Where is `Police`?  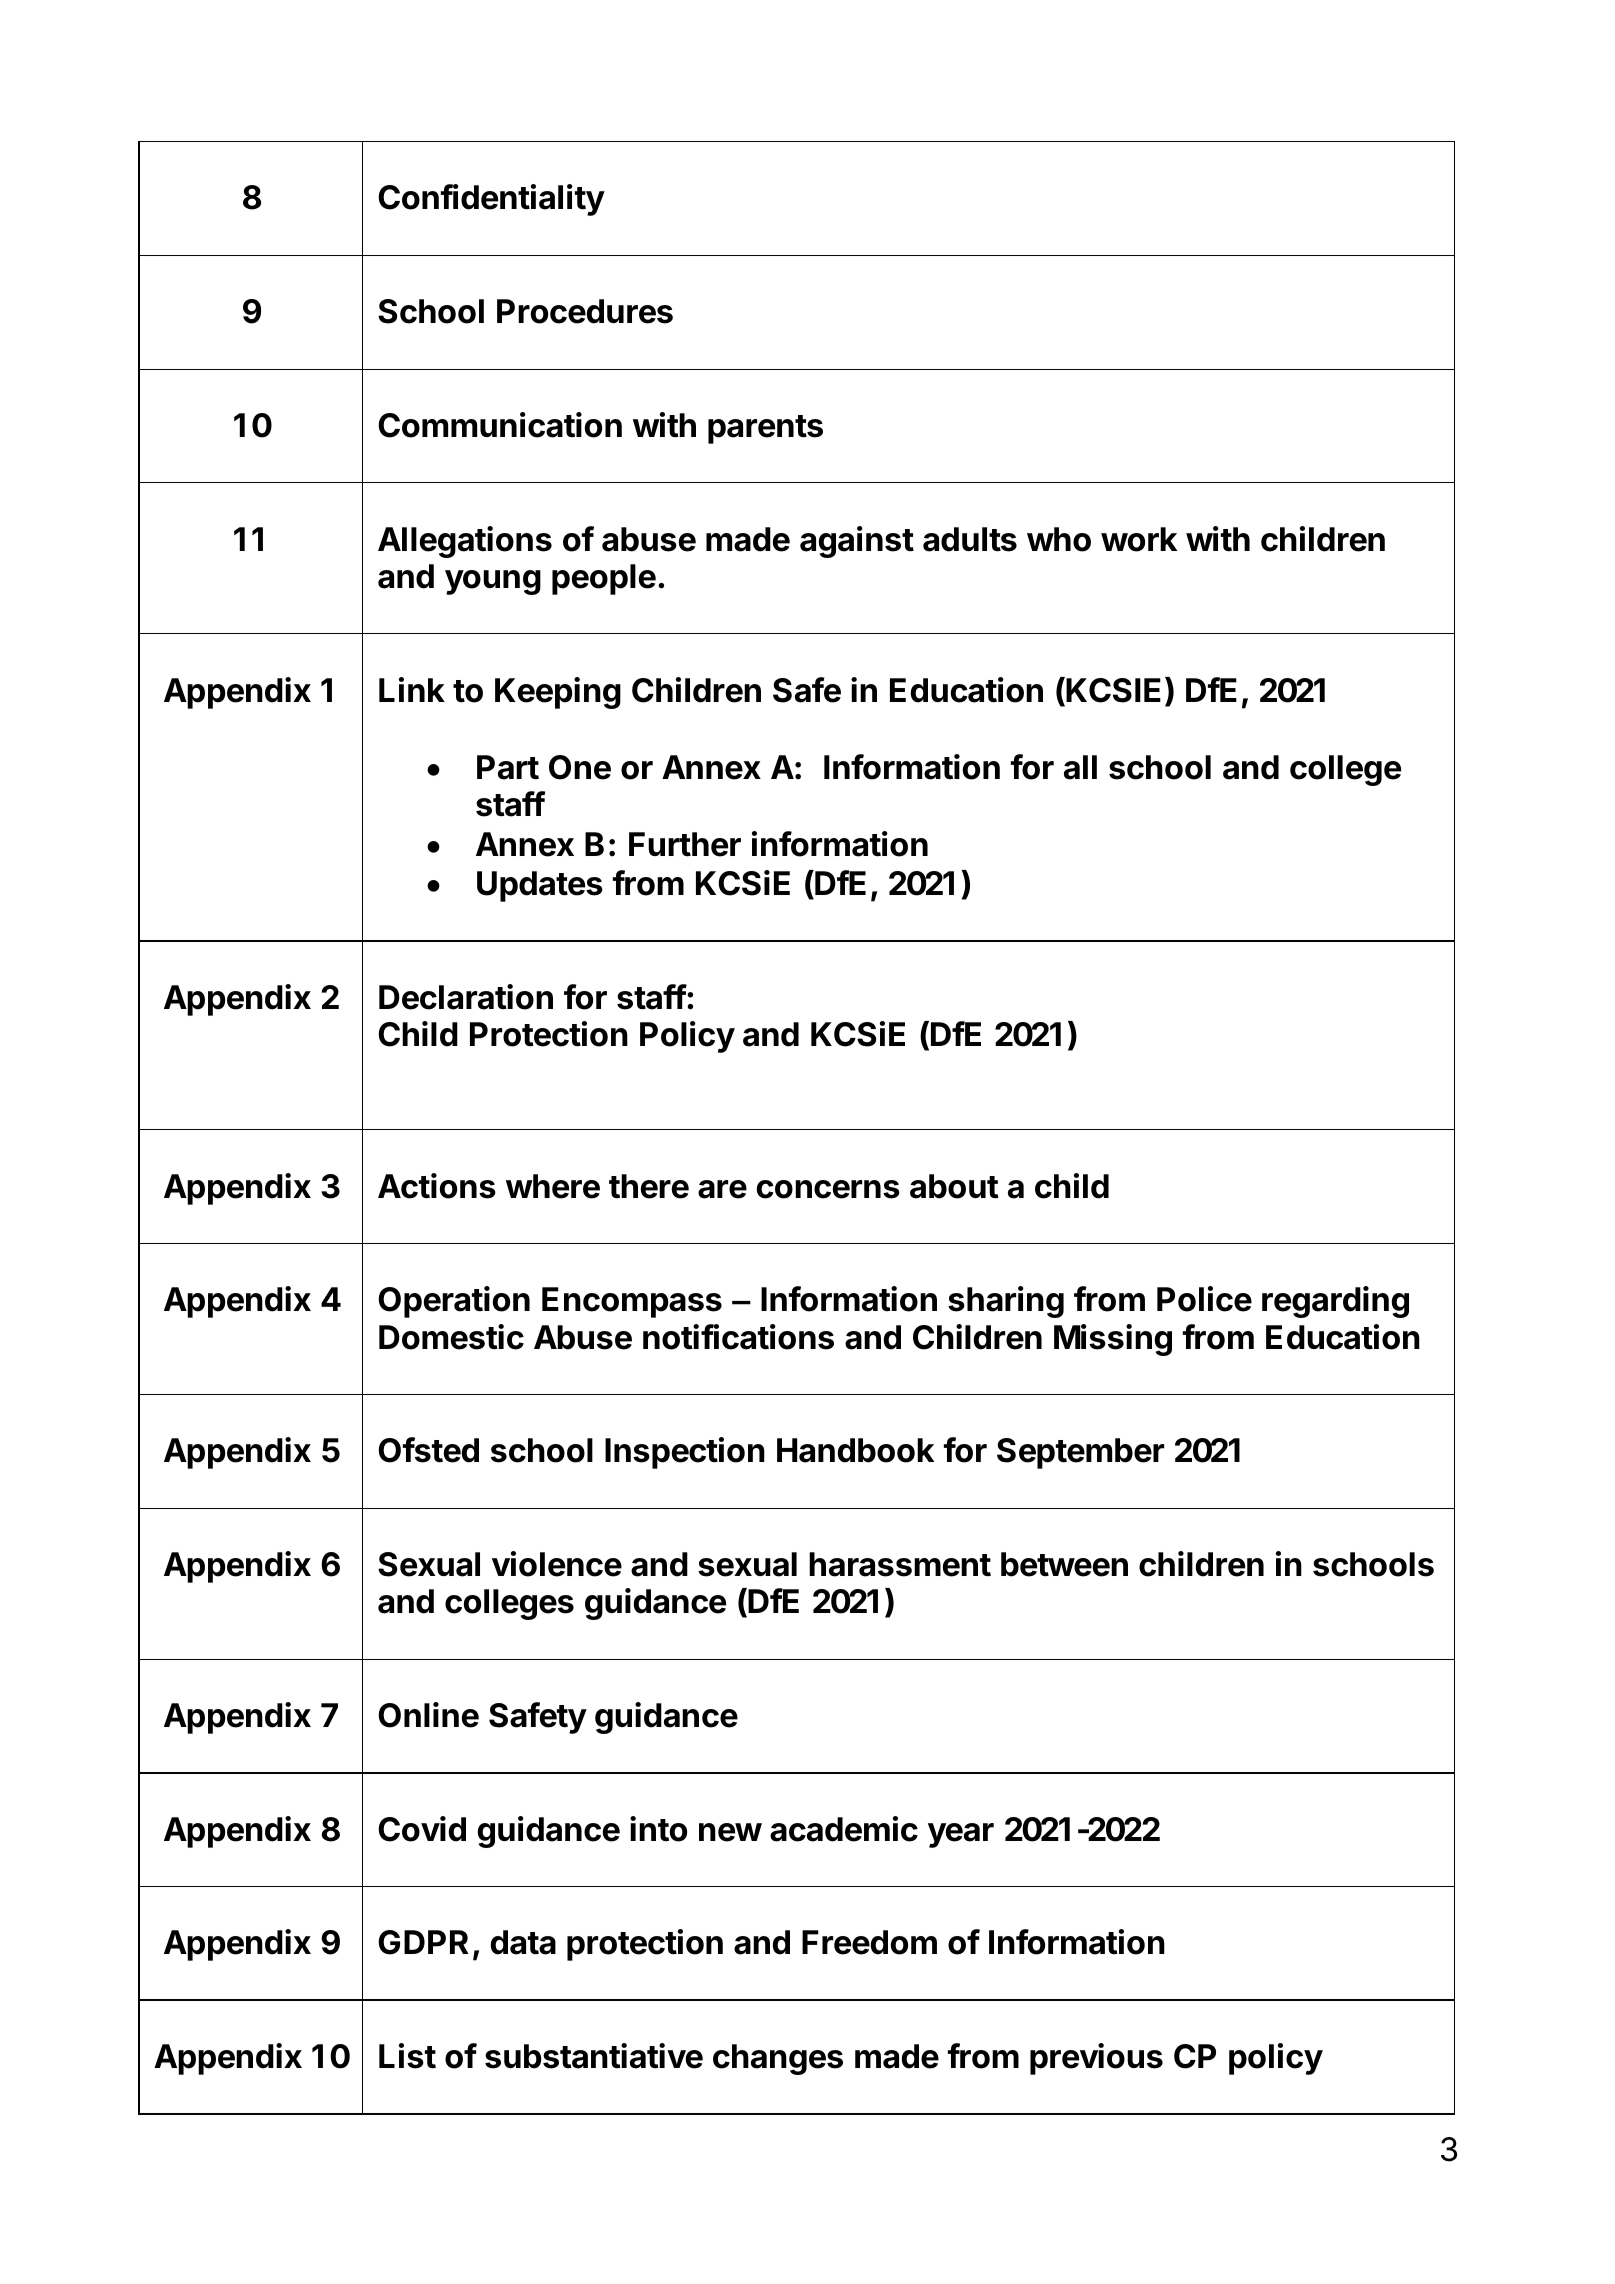 Police is located at coordinates (1204, 1299).
